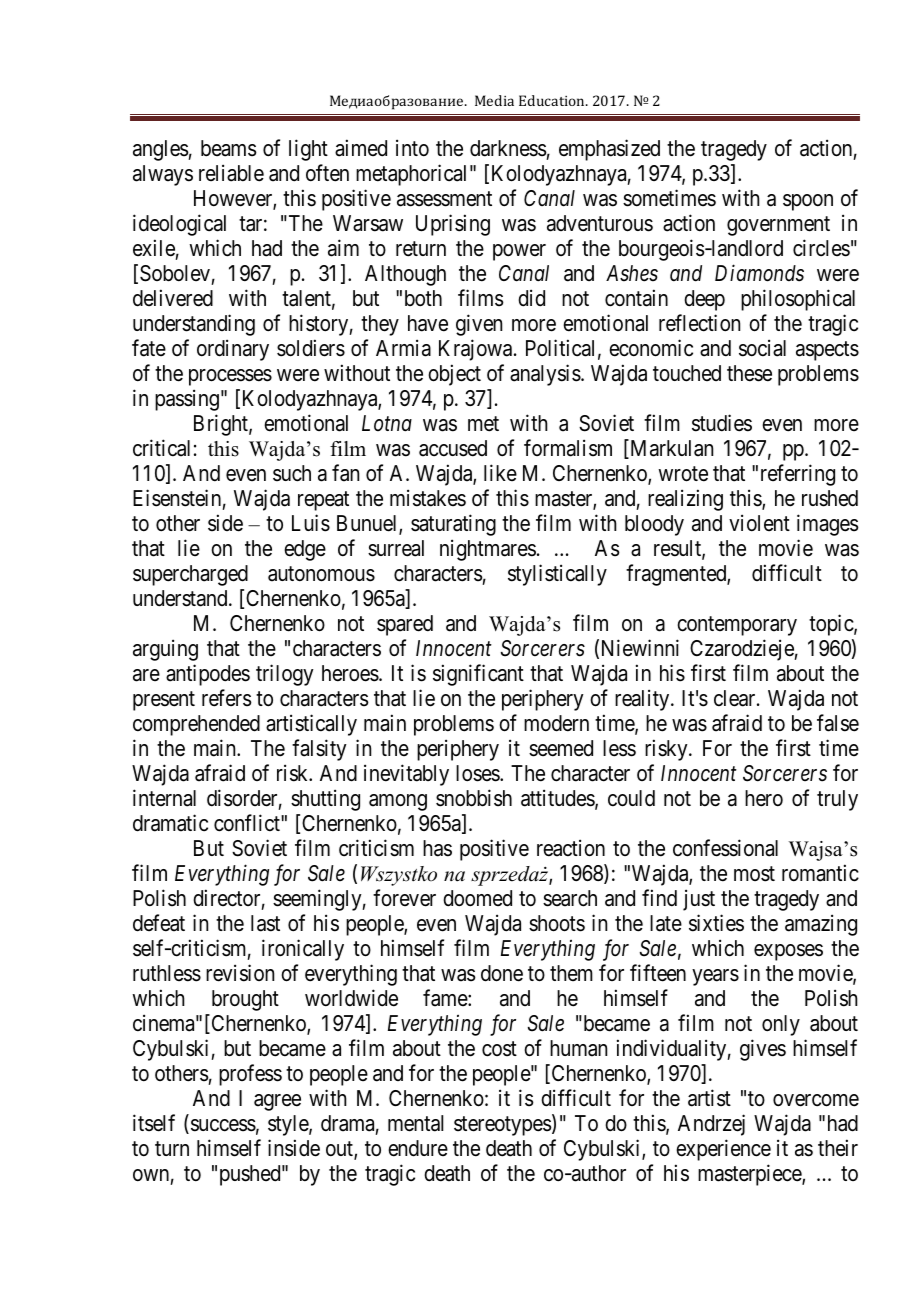 The image size is (924, 1308). Describe the element at coordinates (248, 823) in the image. I see `conflict` at that location.
